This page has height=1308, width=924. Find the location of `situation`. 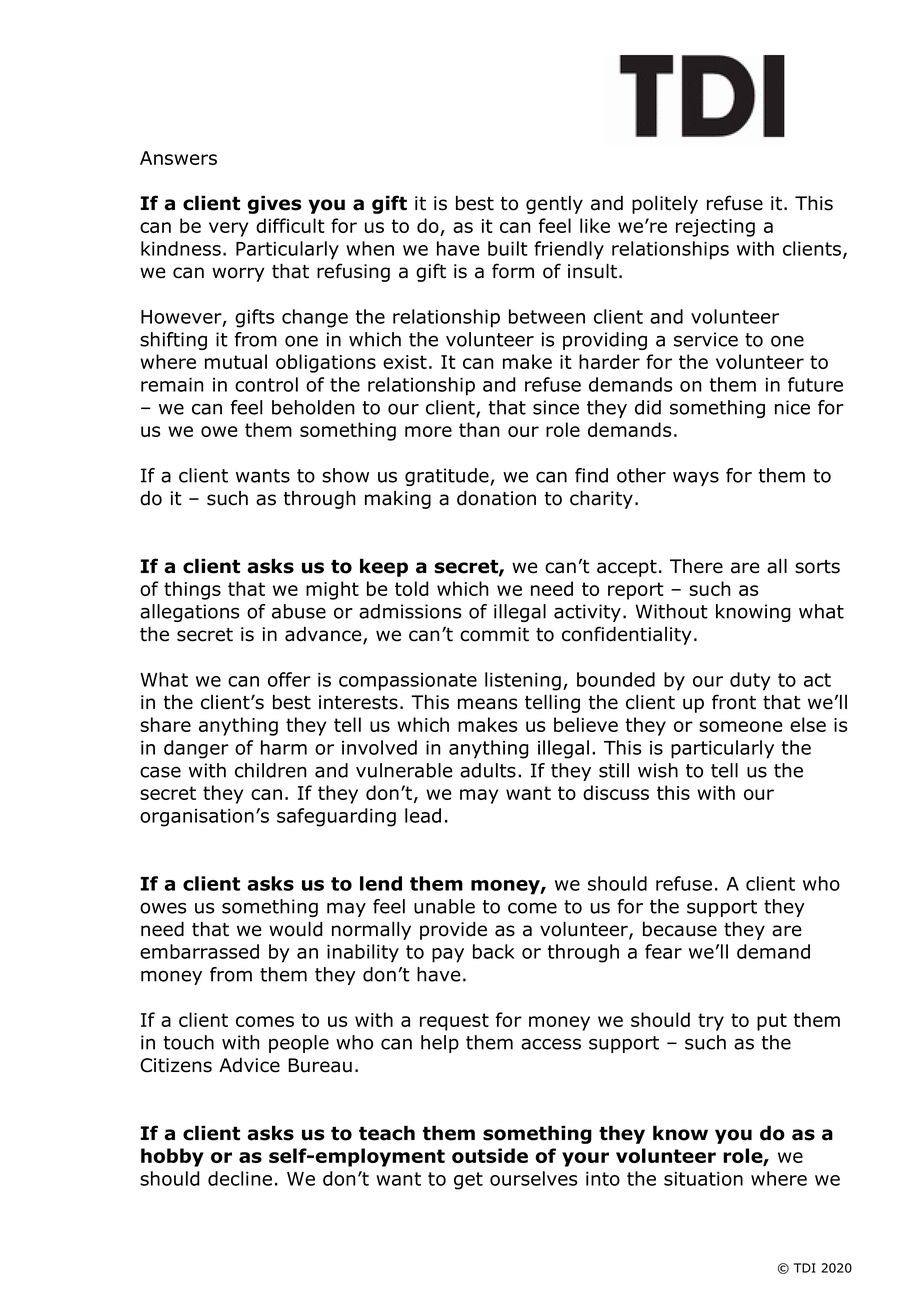

situation is located at coordinates (703, 1179).
